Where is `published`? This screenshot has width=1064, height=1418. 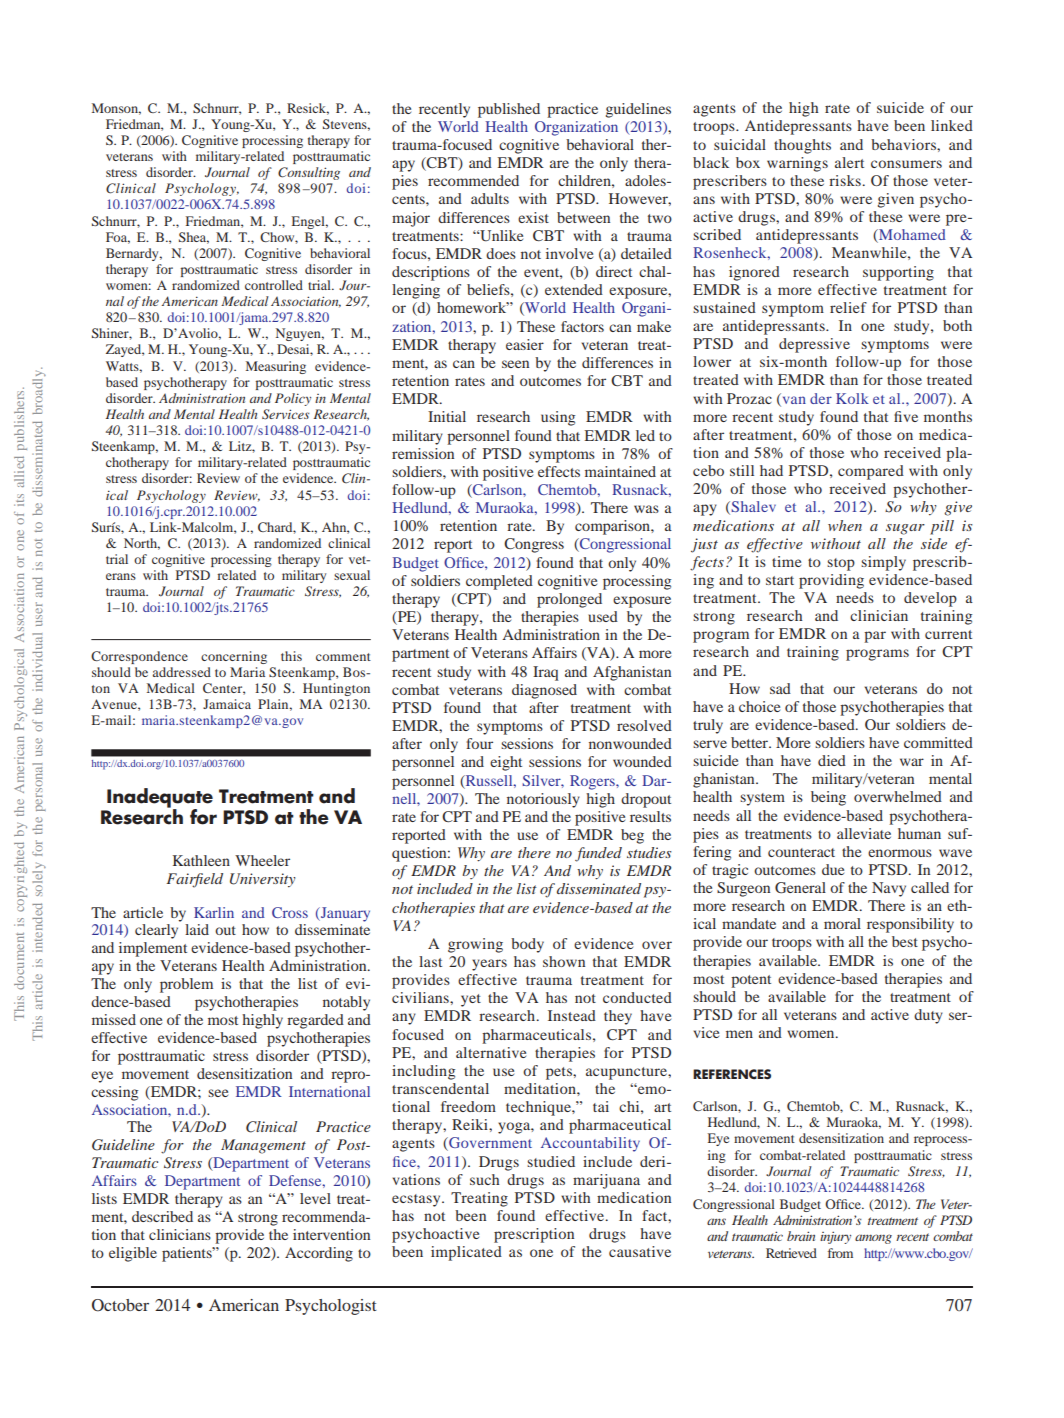 published is located at coordinates (509, 110).
